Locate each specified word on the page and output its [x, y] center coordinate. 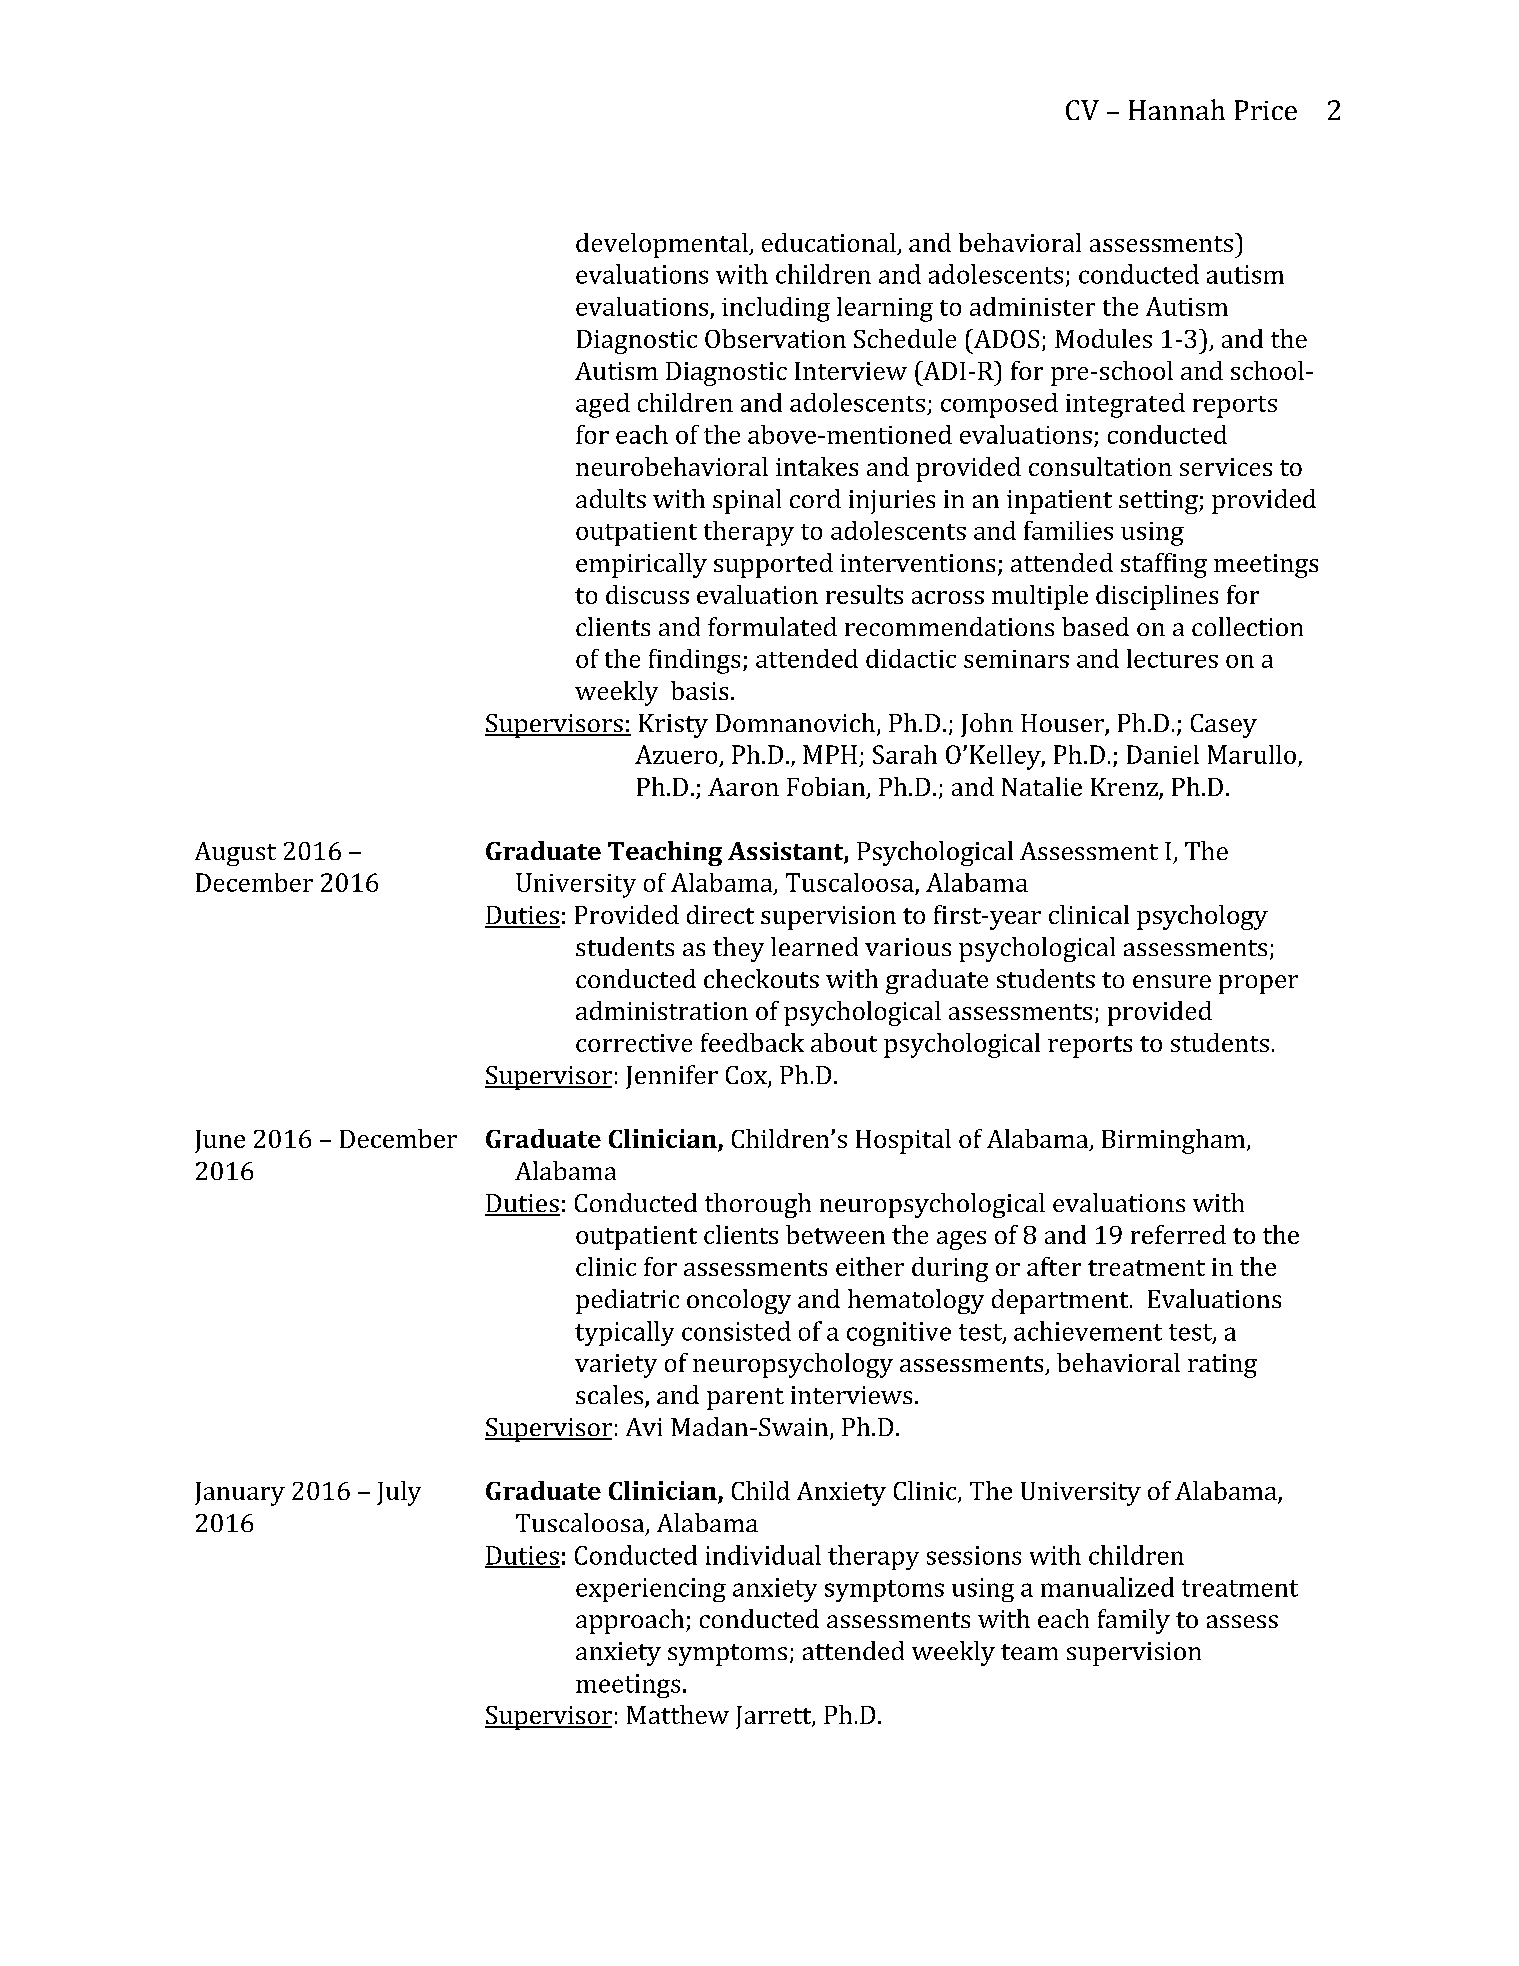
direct [720, 914]
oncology [739, 1301]
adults [611, 498]
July [399, 1493]
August [235, 854]
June [220, 1141]
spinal [747, 501]
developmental [663, 245]
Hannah [1177, 109]
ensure [1172, 981]
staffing [1164, 565]
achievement [1088, 1331]
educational [830, 244]
